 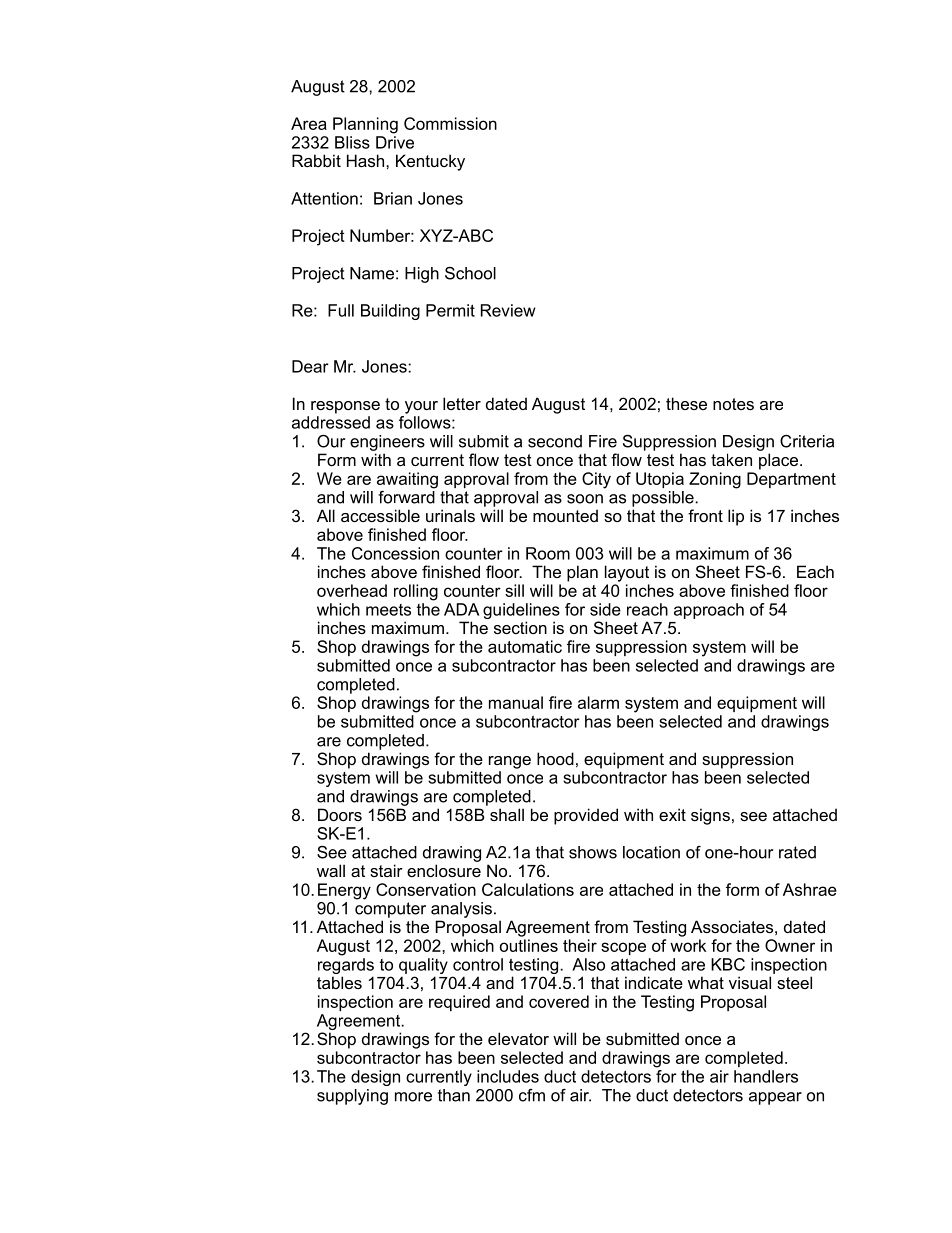 What do you see at coordinates (733, 404) in the document?
I see `notes` at bounding box center [733, 404].
